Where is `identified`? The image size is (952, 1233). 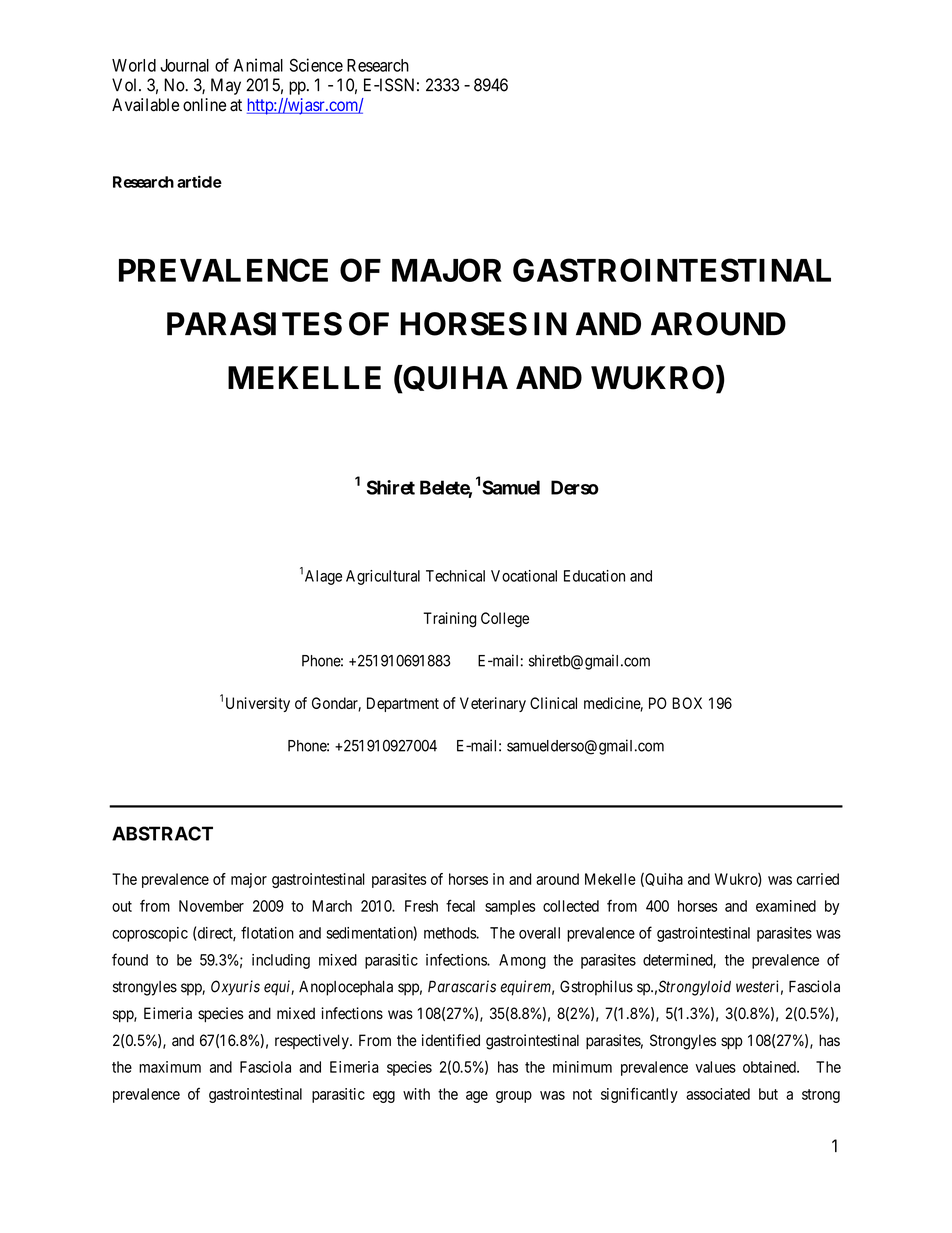 identified is located at coordinates (451, 1040).
